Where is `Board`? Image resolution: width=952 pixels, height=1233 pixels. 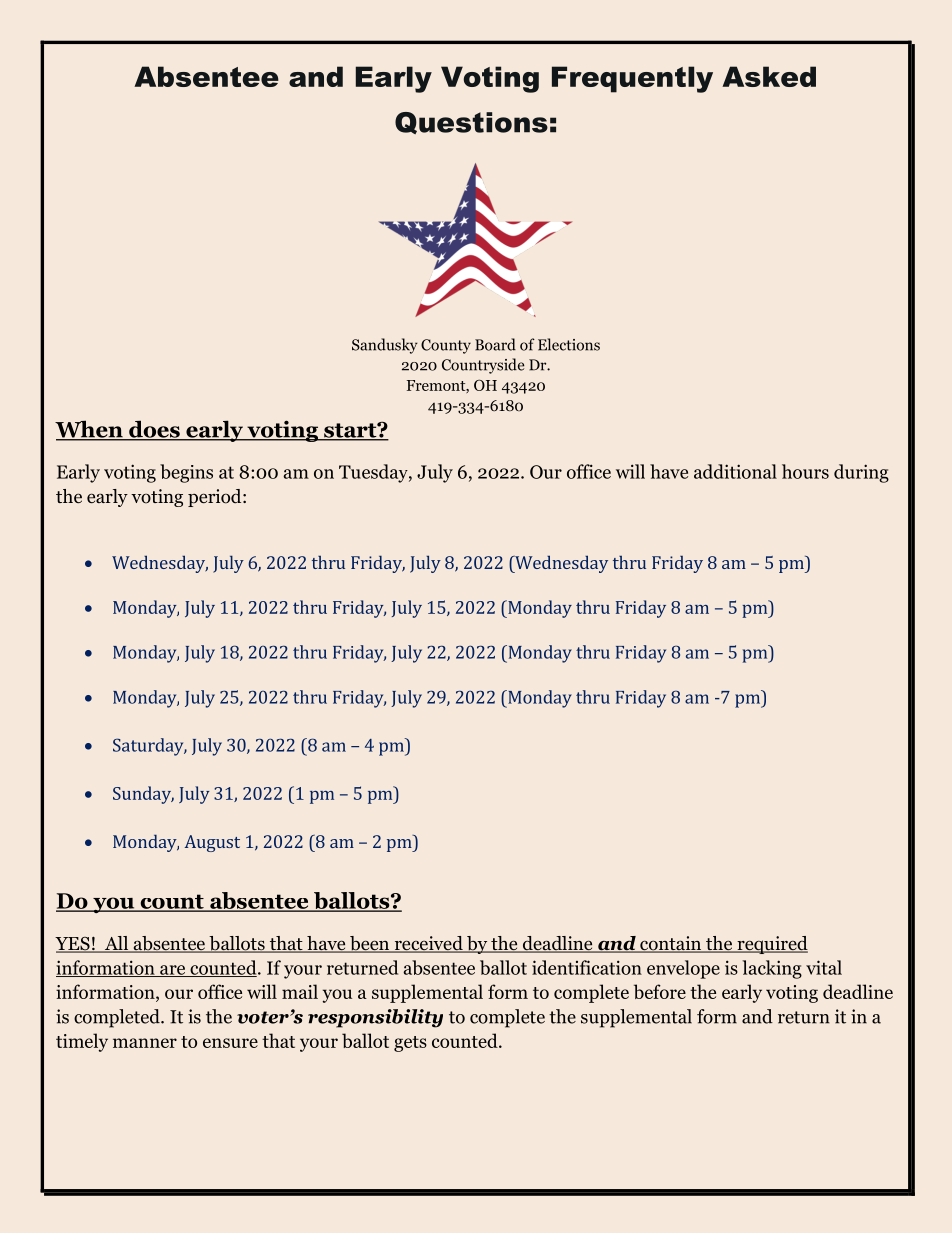 Board is located at coordinates (495, 344).
